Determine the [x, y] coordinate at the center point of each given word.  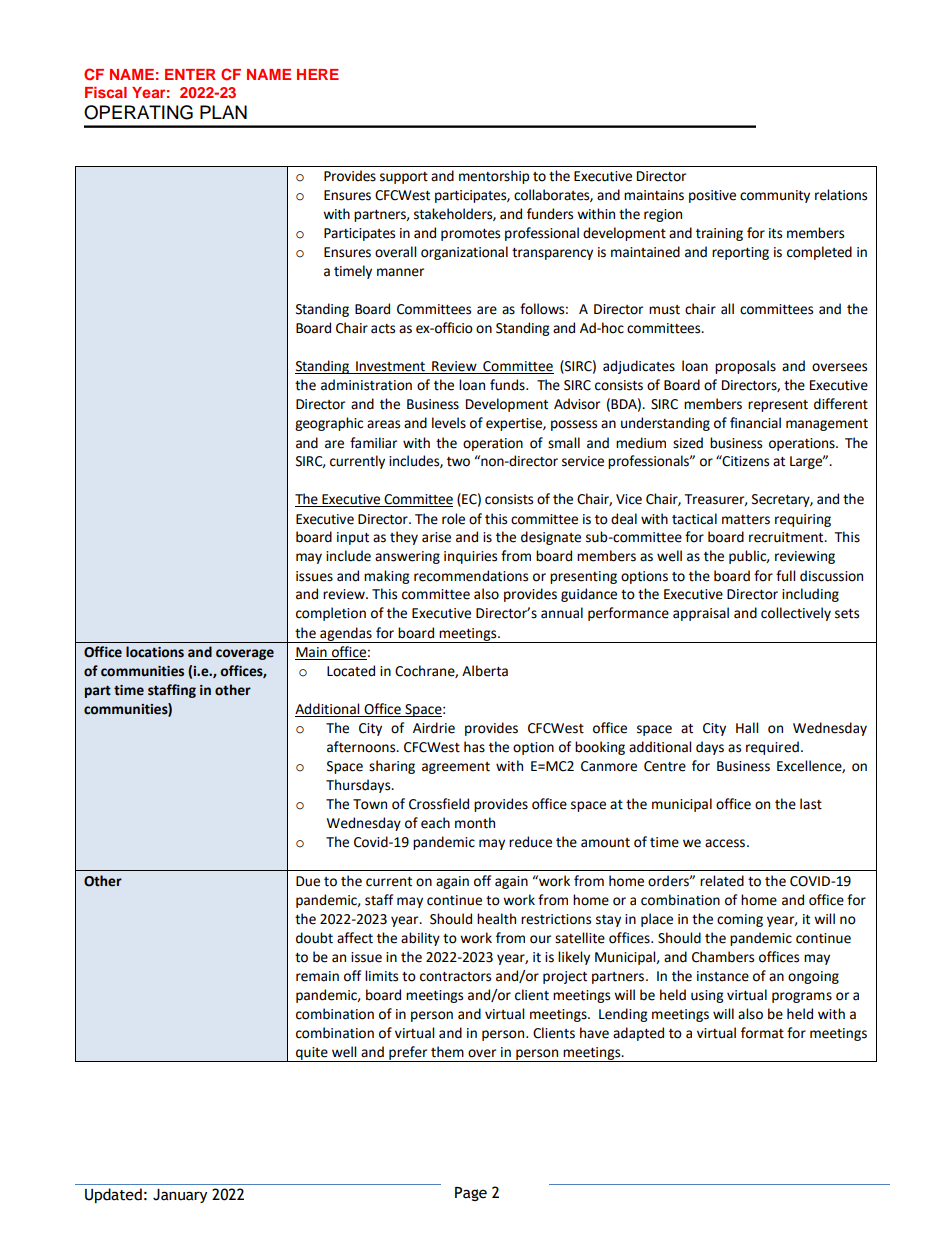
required [772, 748]
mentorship [494, 177]
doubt [314, 938]
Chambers [723, 957]
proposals [745, 367]
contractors [455, 977]
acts [383, 329]
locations [155, 652]
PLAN [223, 112]
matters [746, 520]
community [775, 196]
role [453, 519]
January [180, 1196]
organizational [464, 253]
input [353, 538]
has [474, 747]
